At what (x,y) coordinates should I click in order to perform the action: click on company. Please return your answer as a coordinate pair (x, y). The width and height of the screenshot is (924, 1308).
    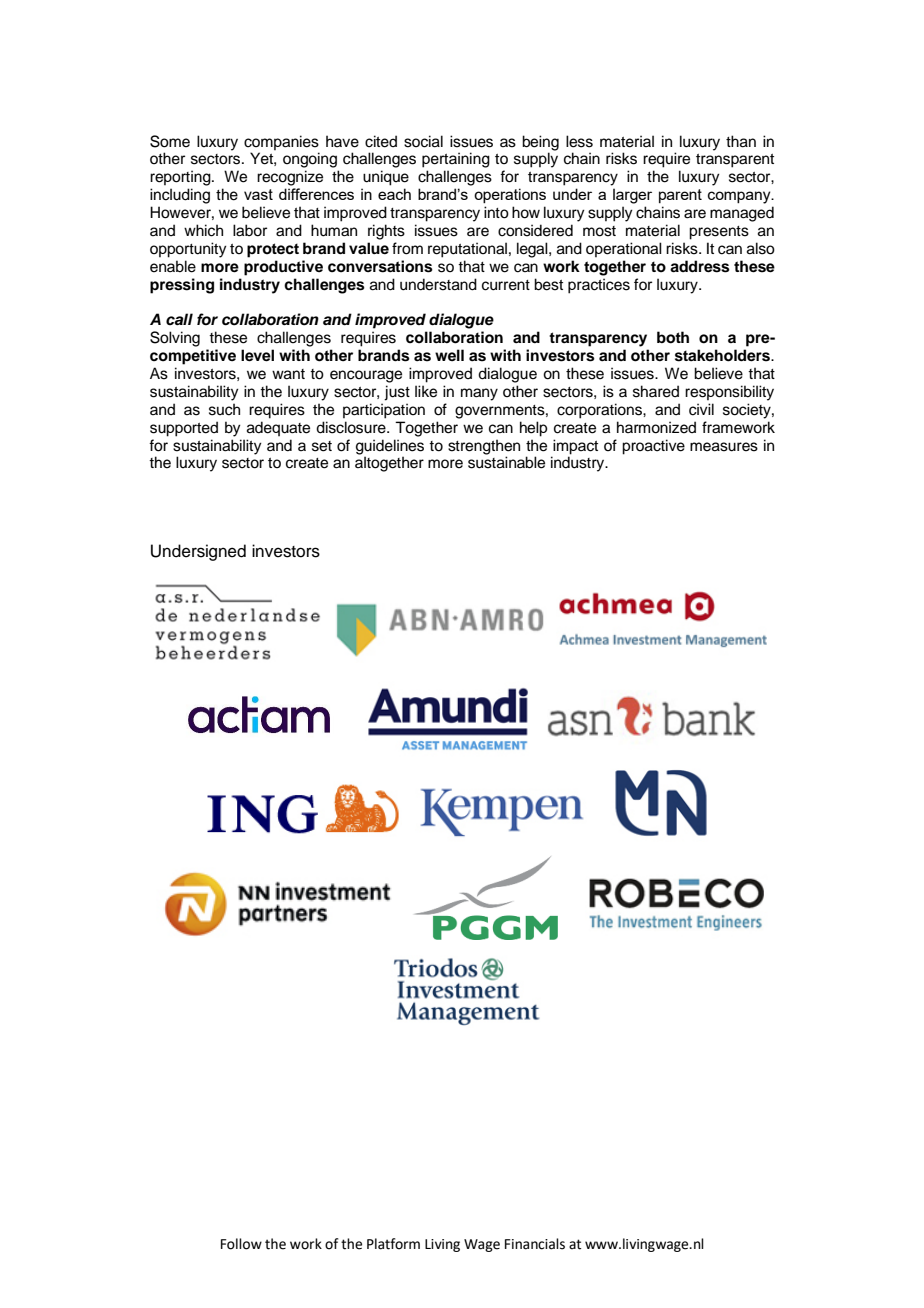
    Looking at the image, I should click on (740, 197).
